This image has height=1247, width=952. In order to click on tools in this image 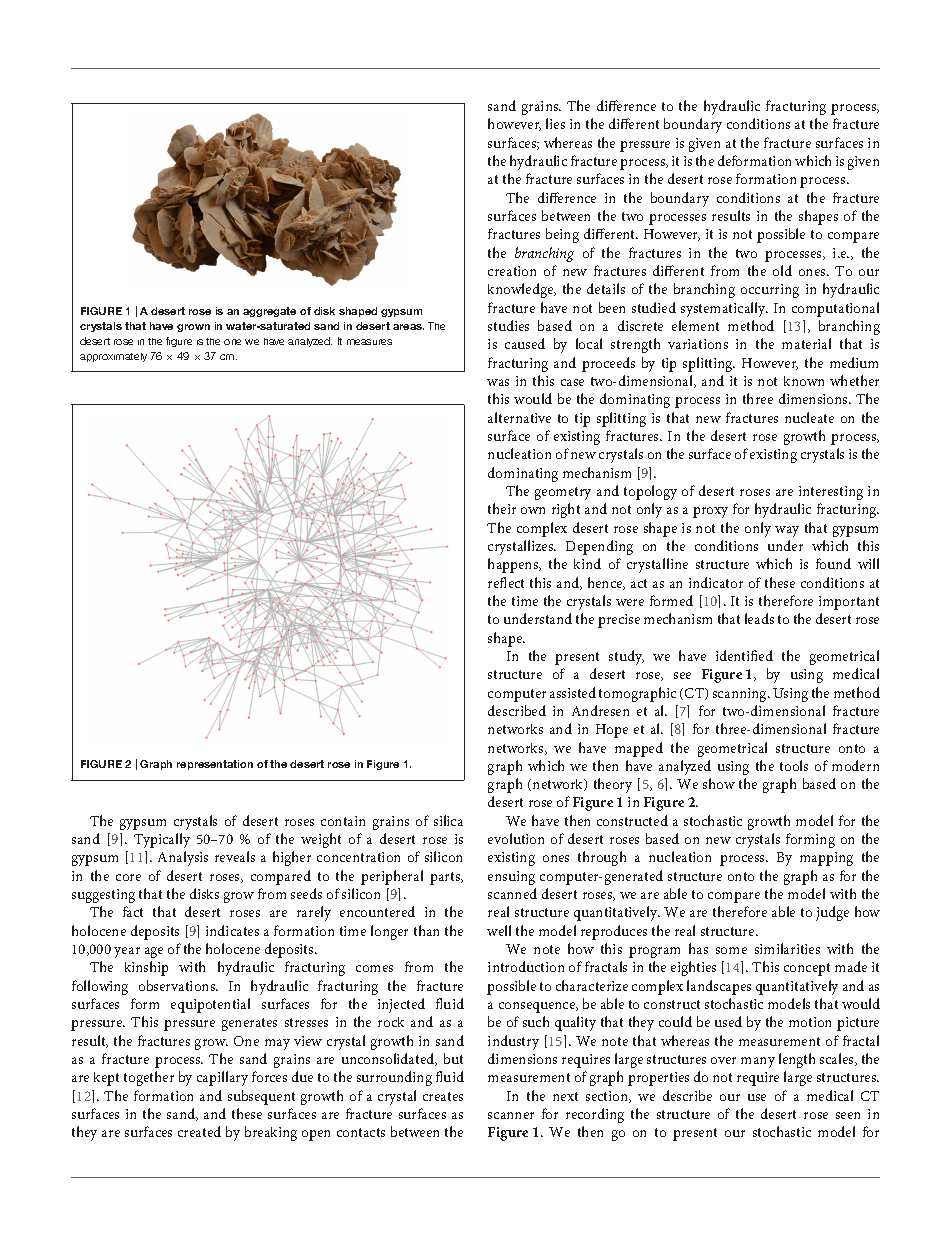, I will do `click(794, 765)`.
